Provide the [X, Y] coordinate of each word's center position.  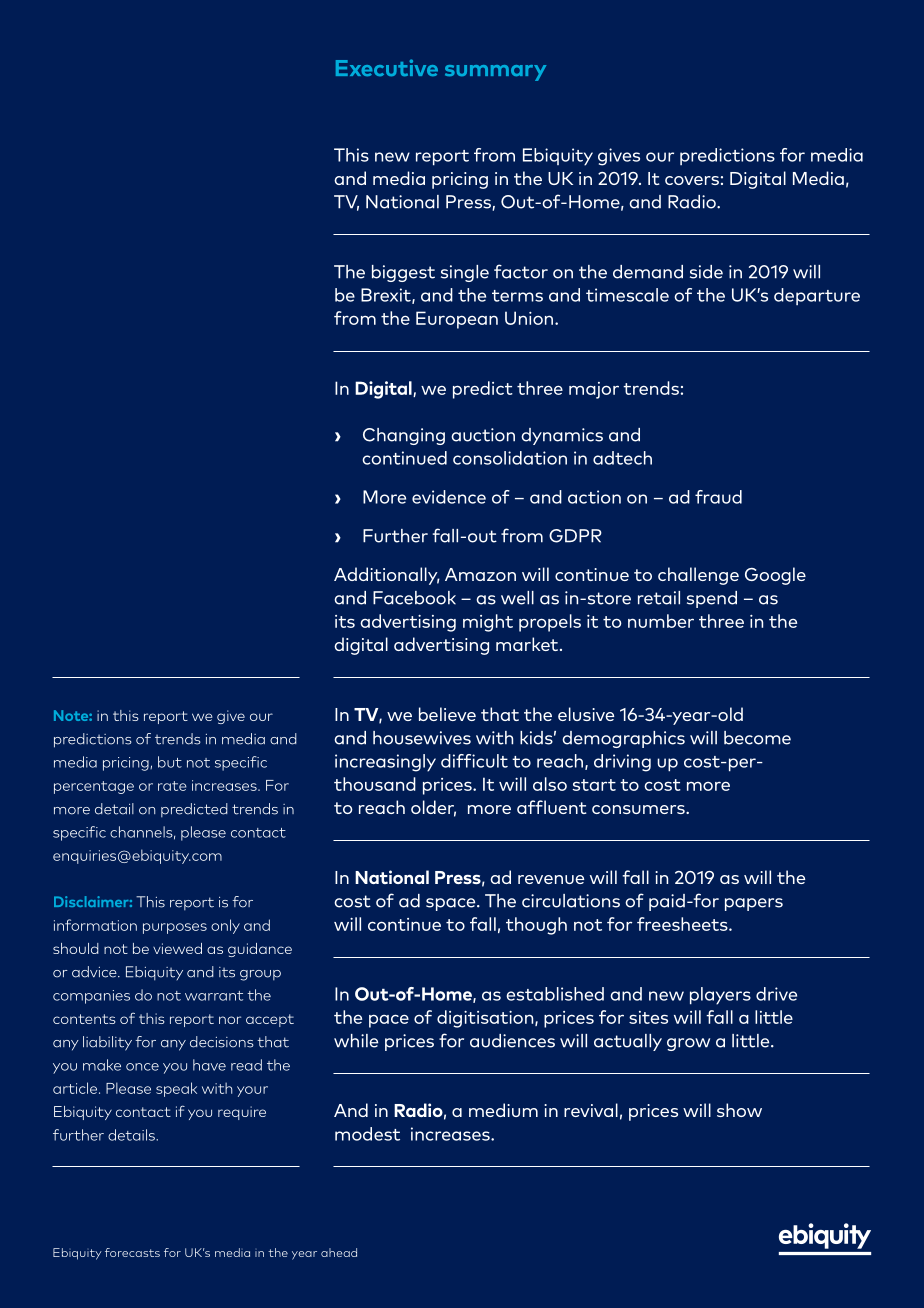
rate [172, 786]
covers [692, 180]
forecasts [132, 1252]
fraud [718, 497]
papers [754, 904]
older [433, 808]
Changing [404, 436]
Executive [387, 67]
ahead [339, 1252]
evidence [449, 497]
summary [495, 73]
